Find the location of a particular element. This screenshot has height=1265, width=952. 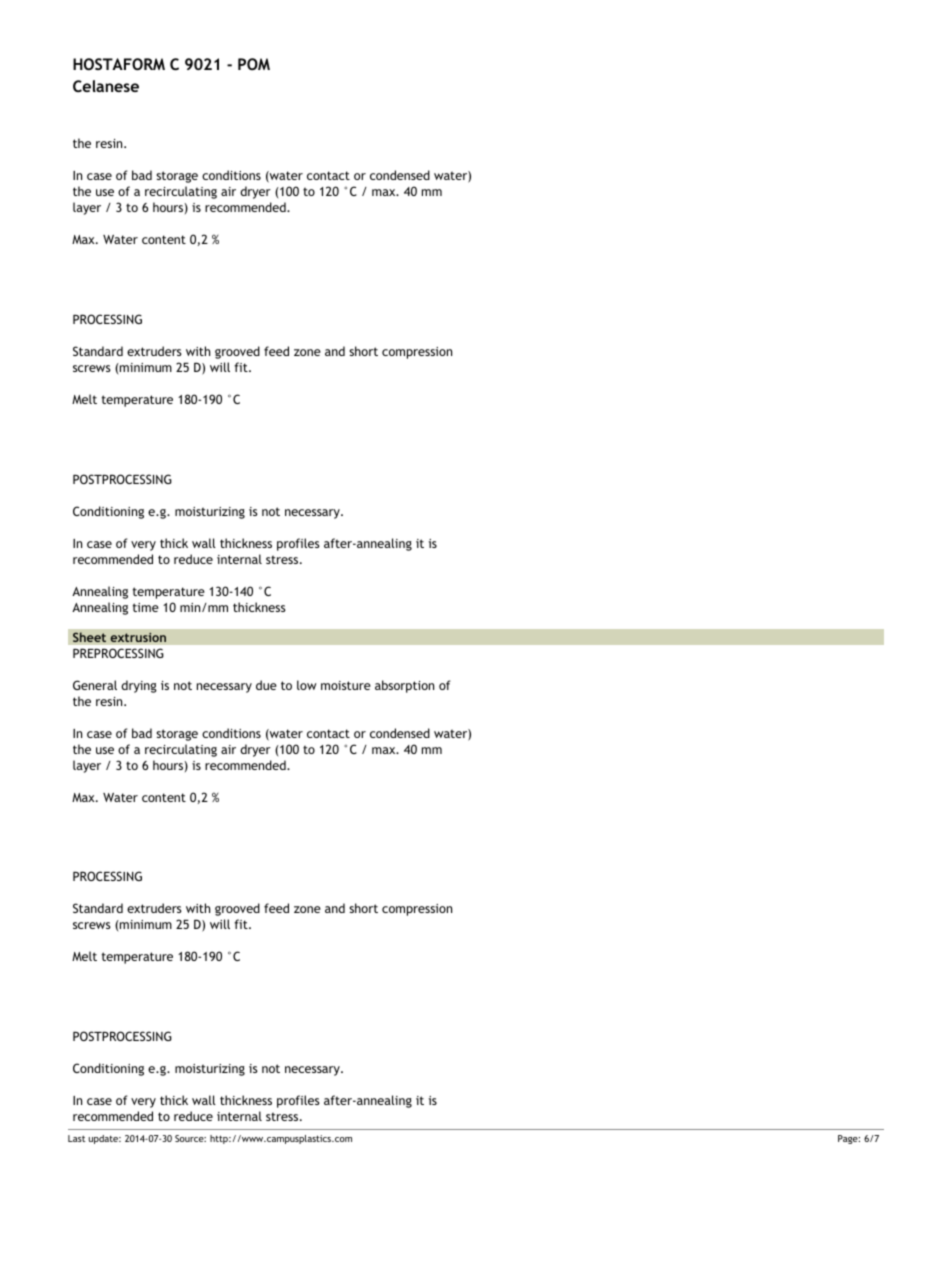

drying is located at coordinates (139, 686).
